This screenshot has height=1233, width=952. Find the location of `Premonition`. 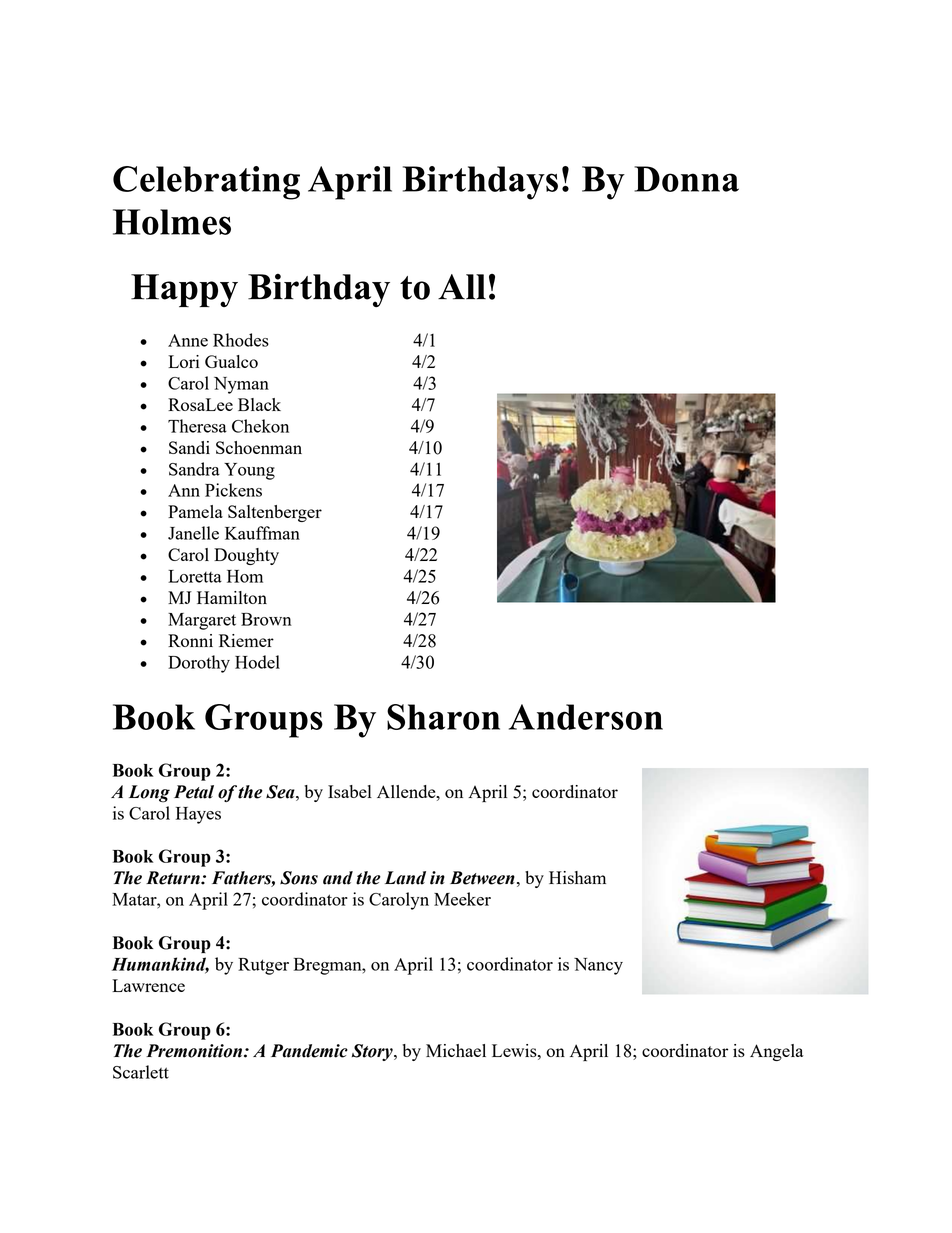

Premonition is located at coordinates (195, 1051).
